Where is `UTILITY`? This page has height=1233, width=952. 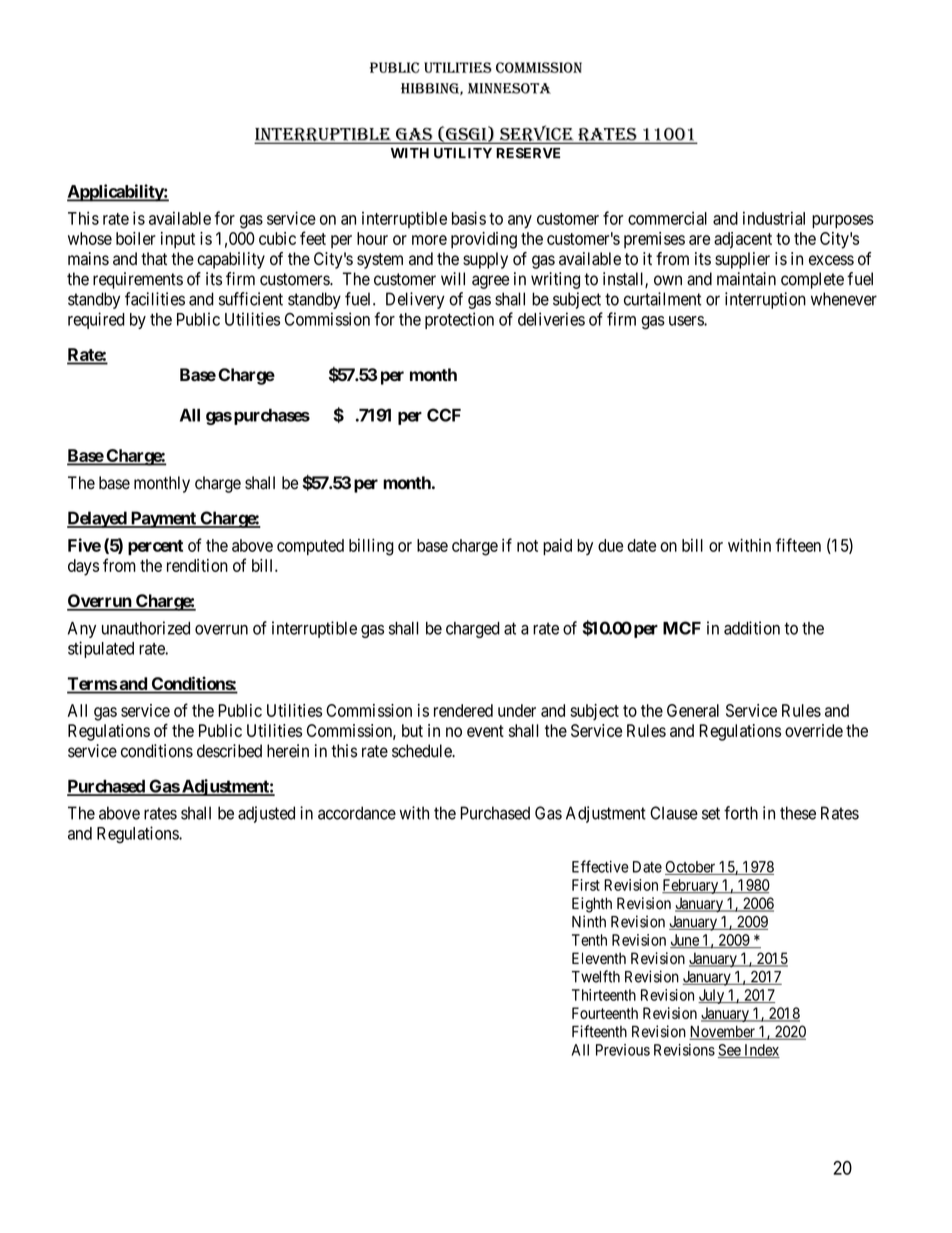 UTILITY is located at coordinates (463, 153).
